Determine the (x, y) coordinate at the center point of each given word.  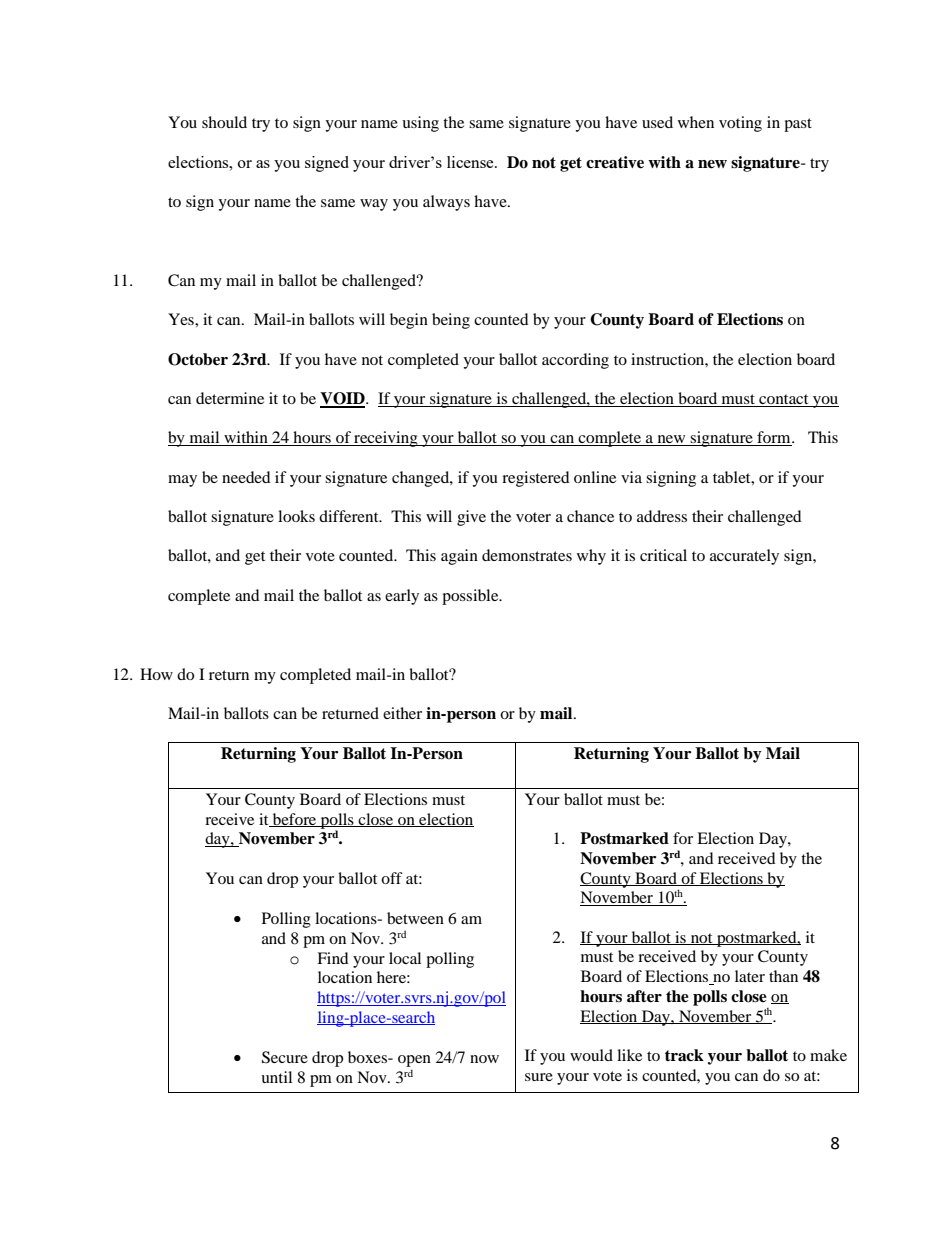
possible (471, 597)
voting (740, 124)
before (295, 820)
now (484, 1059)
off (392, 878)
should (224, 122)
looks (296, 516)
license (471, 162)
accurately (744, 557)
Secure (285, 1057)
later (750, 976)
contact (784, 400)
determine (230, 398)
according (575, 361)
